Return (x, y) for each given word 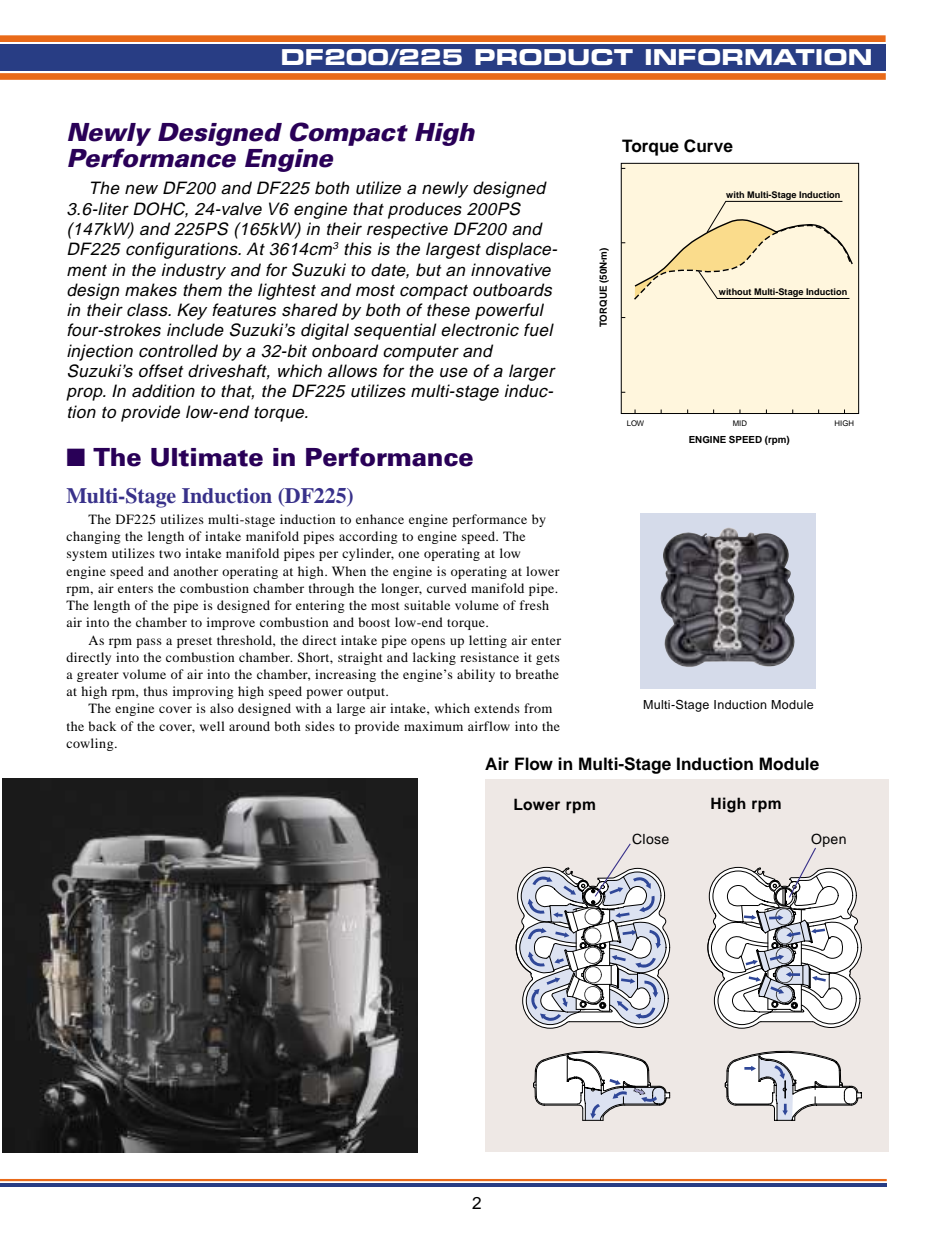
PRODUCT (554, 57)
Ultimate (207, 457)
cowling (91, 744)
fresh (534, 605)
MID (740, 423)
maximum (433, 726)
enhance (380, 519)
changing (93, 537)
